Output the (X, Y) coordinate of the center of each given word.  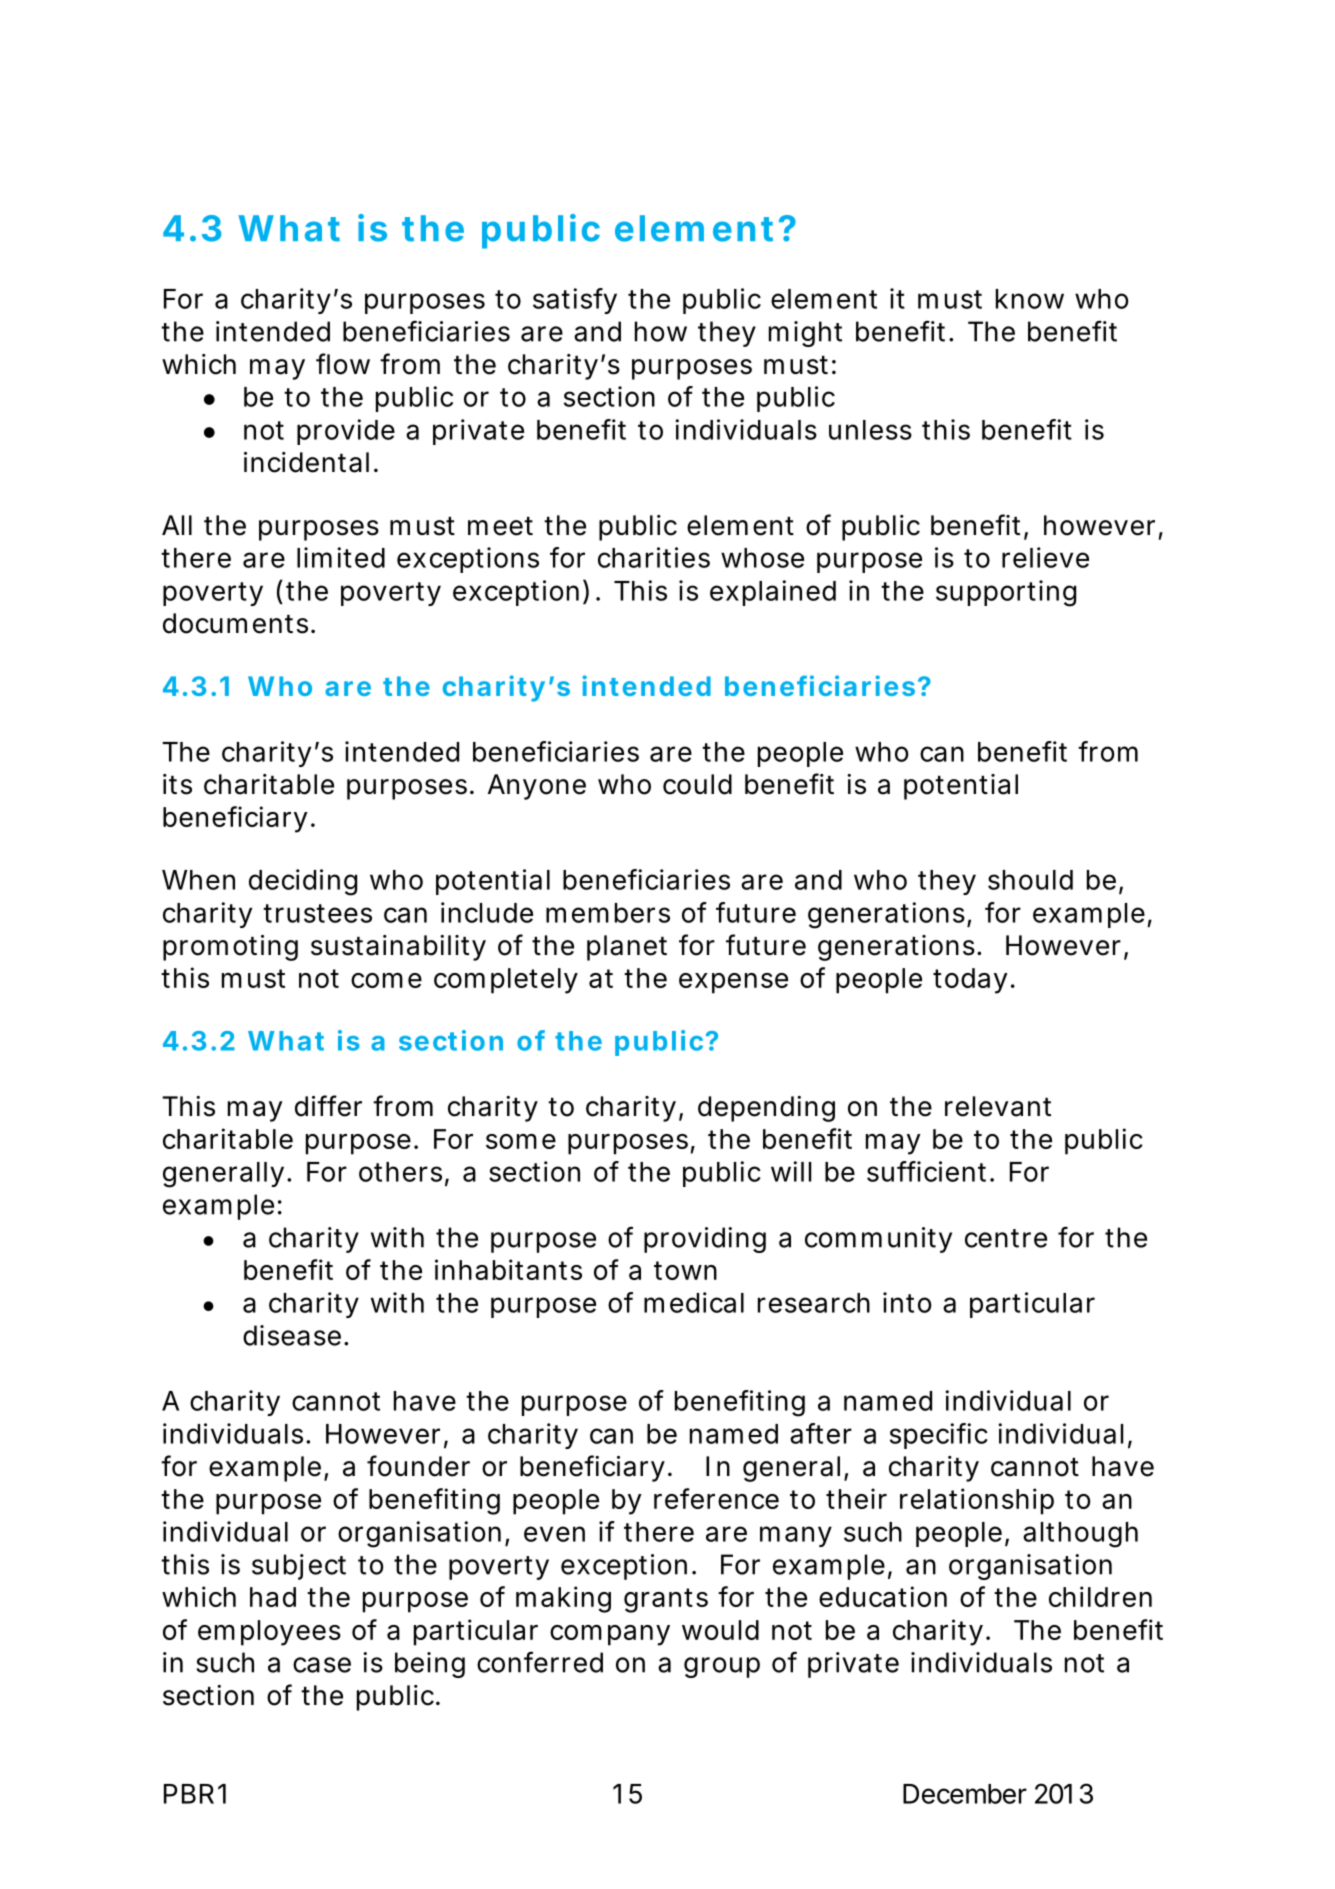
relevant (998, 1106)
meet (500, 526)
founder (418, 1466)
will (791, 1171)
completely (505, 981)
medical (694, 1302)
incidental (306, 462)
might (805, 334)
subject (299, 1567)
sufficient (926, 1171)
